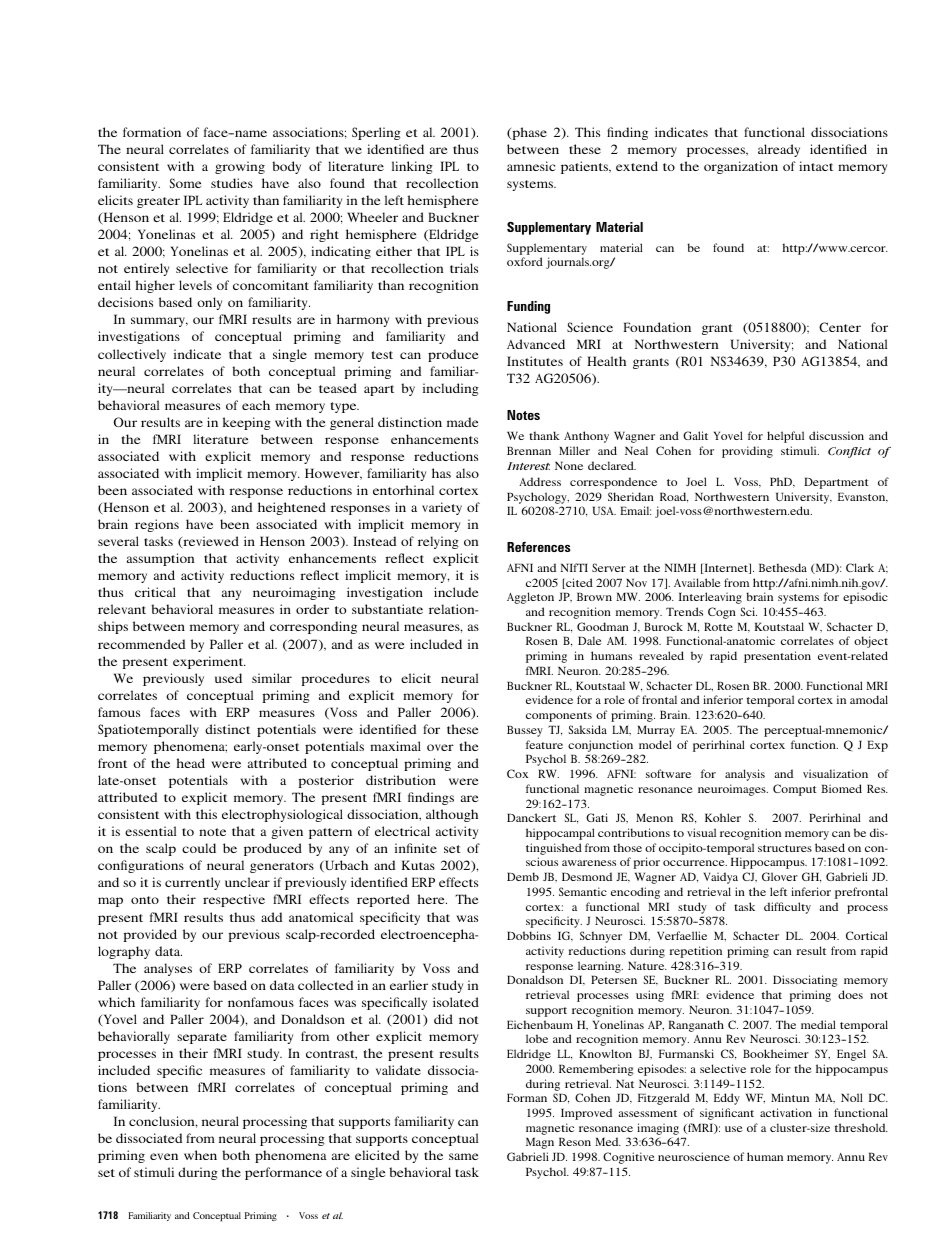  What do you see at coordinates (256, 405) in the screenshot?
I see `each` at bounding box center [256, 405].
